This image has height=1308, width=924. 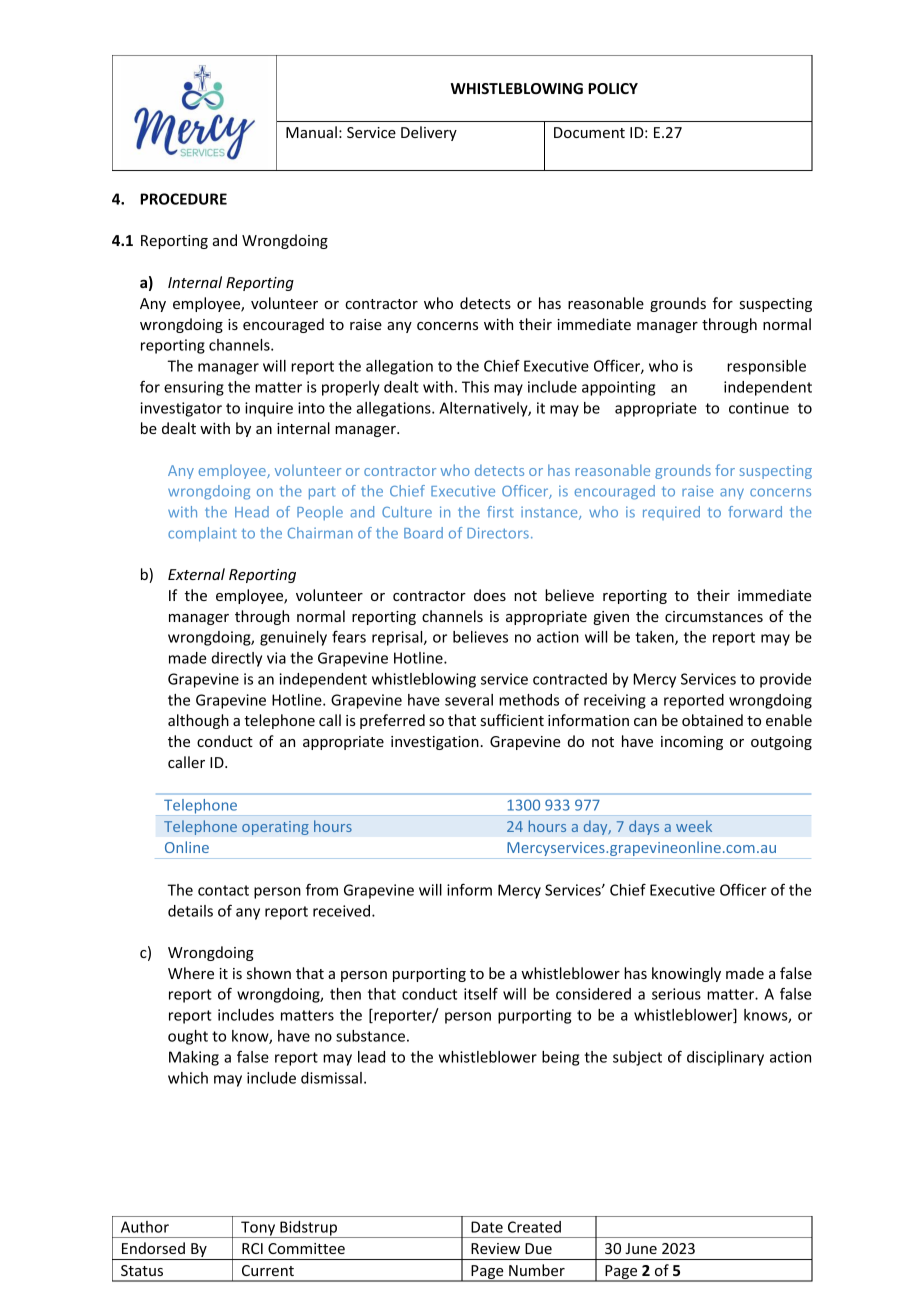 I want to click on Delivery, so click(x=429, y=133).
